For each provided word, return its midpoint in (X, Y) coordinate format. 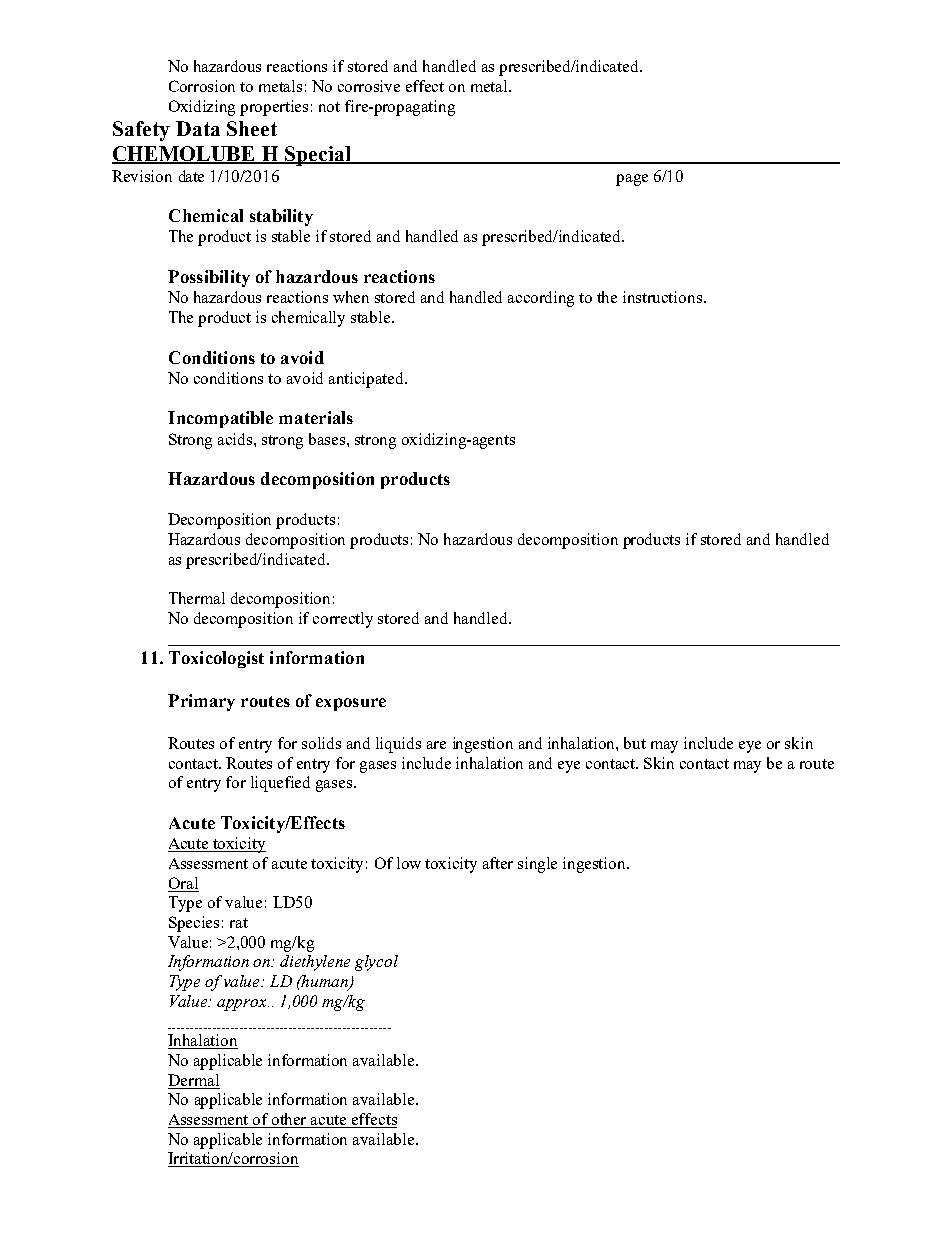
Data (198, 128)
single (537, 865)
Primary (201, 702)
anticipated (368, 380)
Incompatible (220, 419)
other (290, 1120)
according (541, 299)
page (632, 180)
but (635, 743)
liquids (398, 745)
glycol (376, 963)
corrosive (369, 86)
